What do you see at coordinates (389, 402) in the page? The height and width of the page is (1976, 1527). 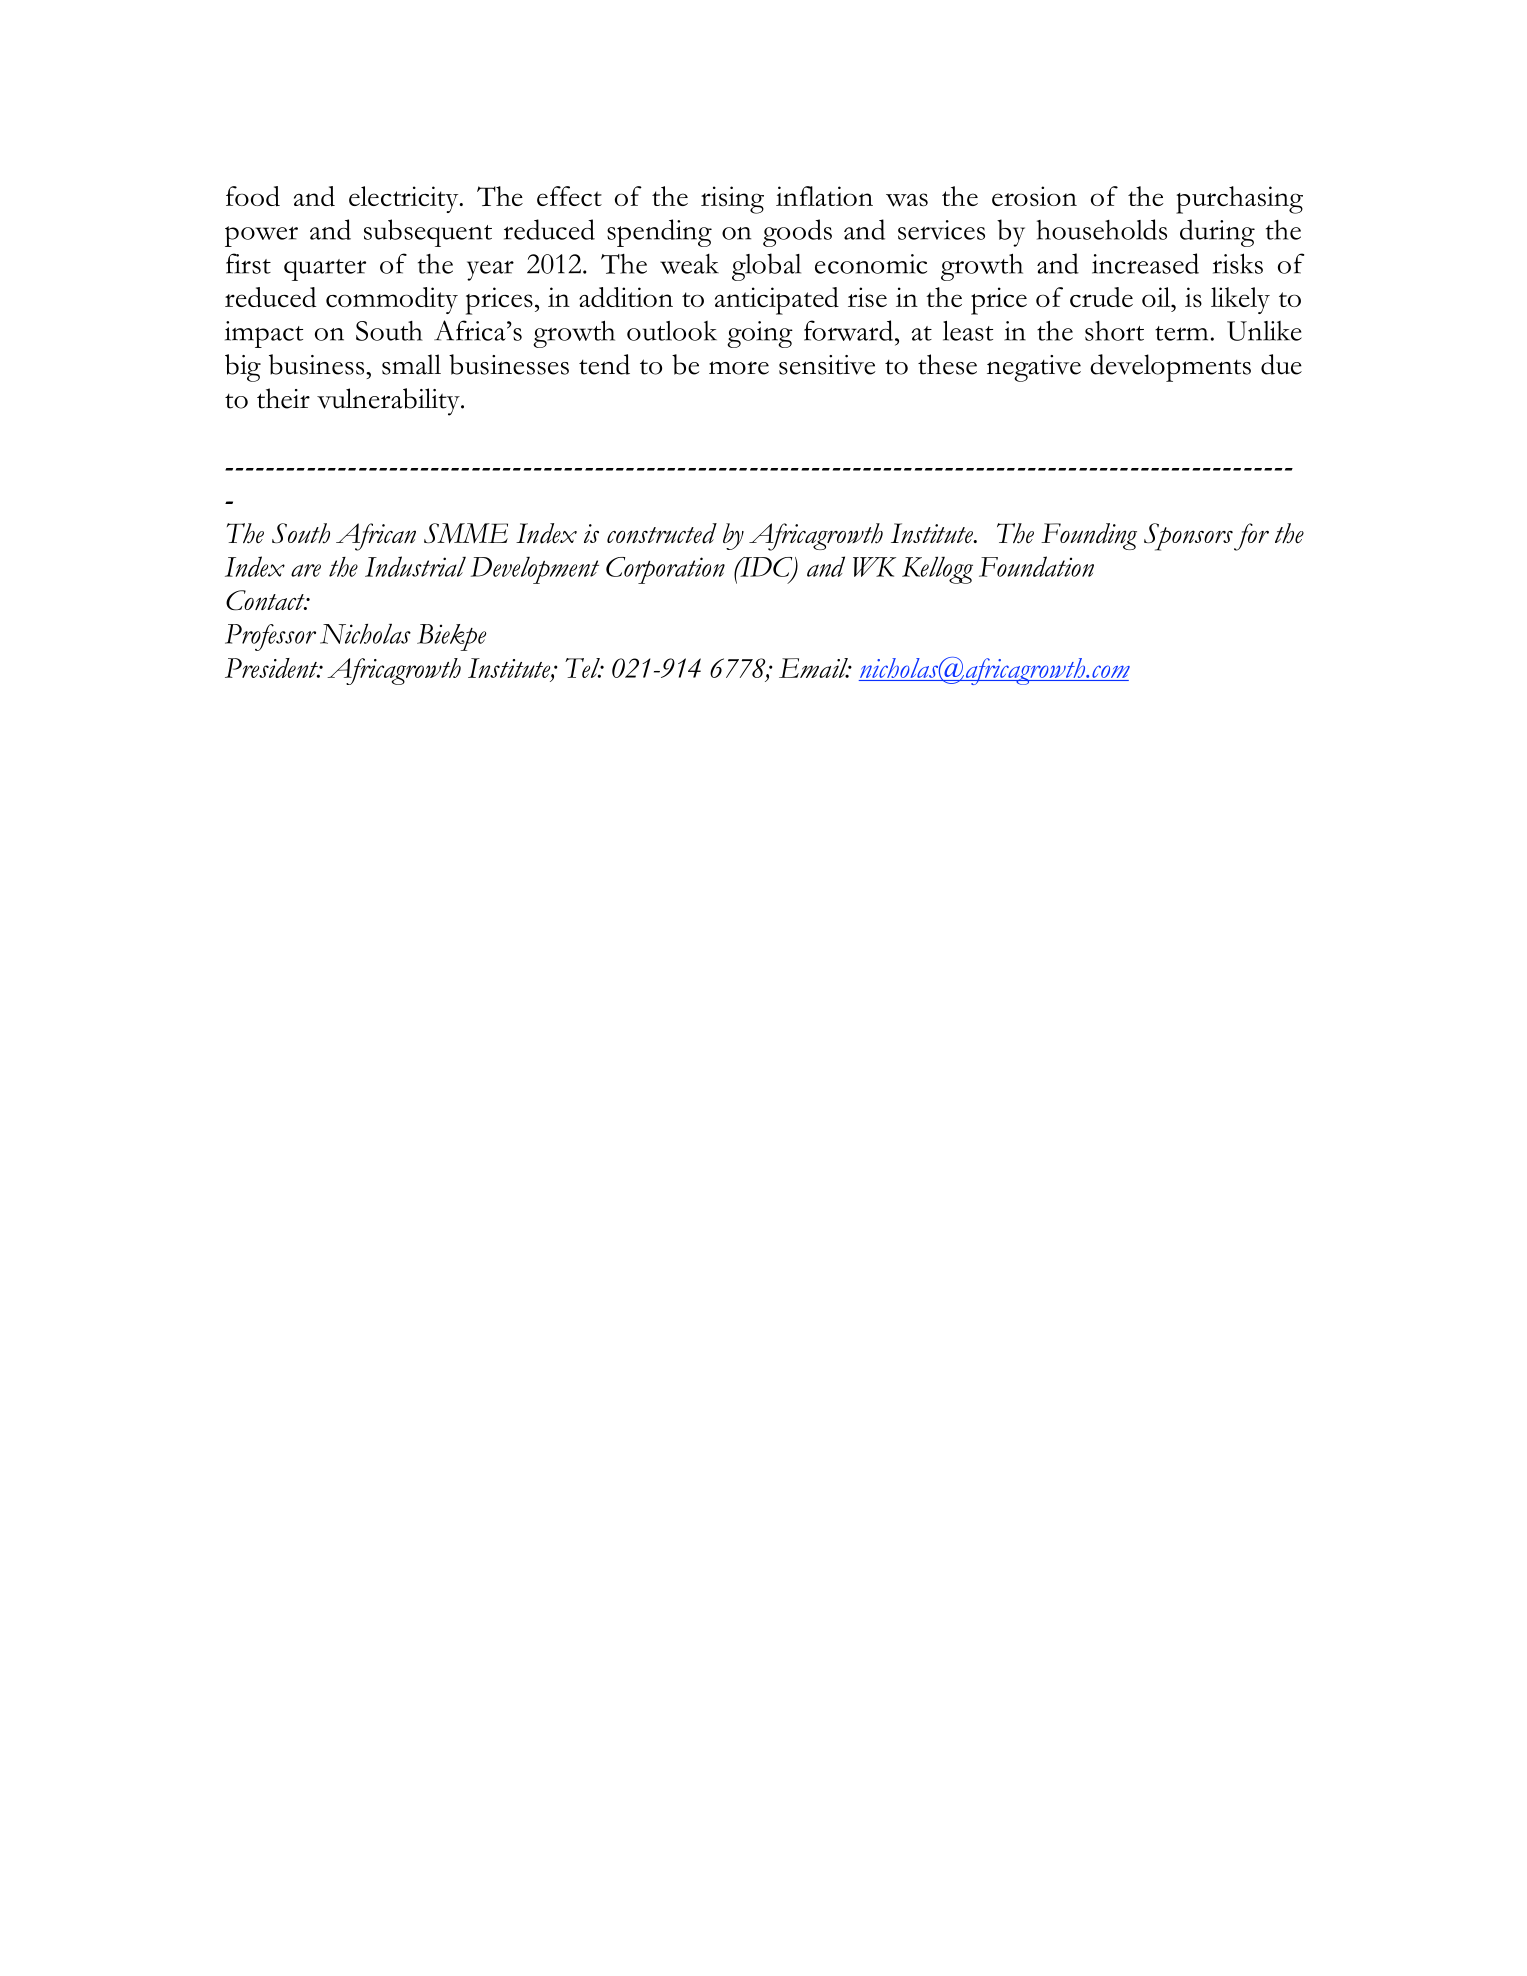 I see `vulnerability` at bounding box center [389, 402].
